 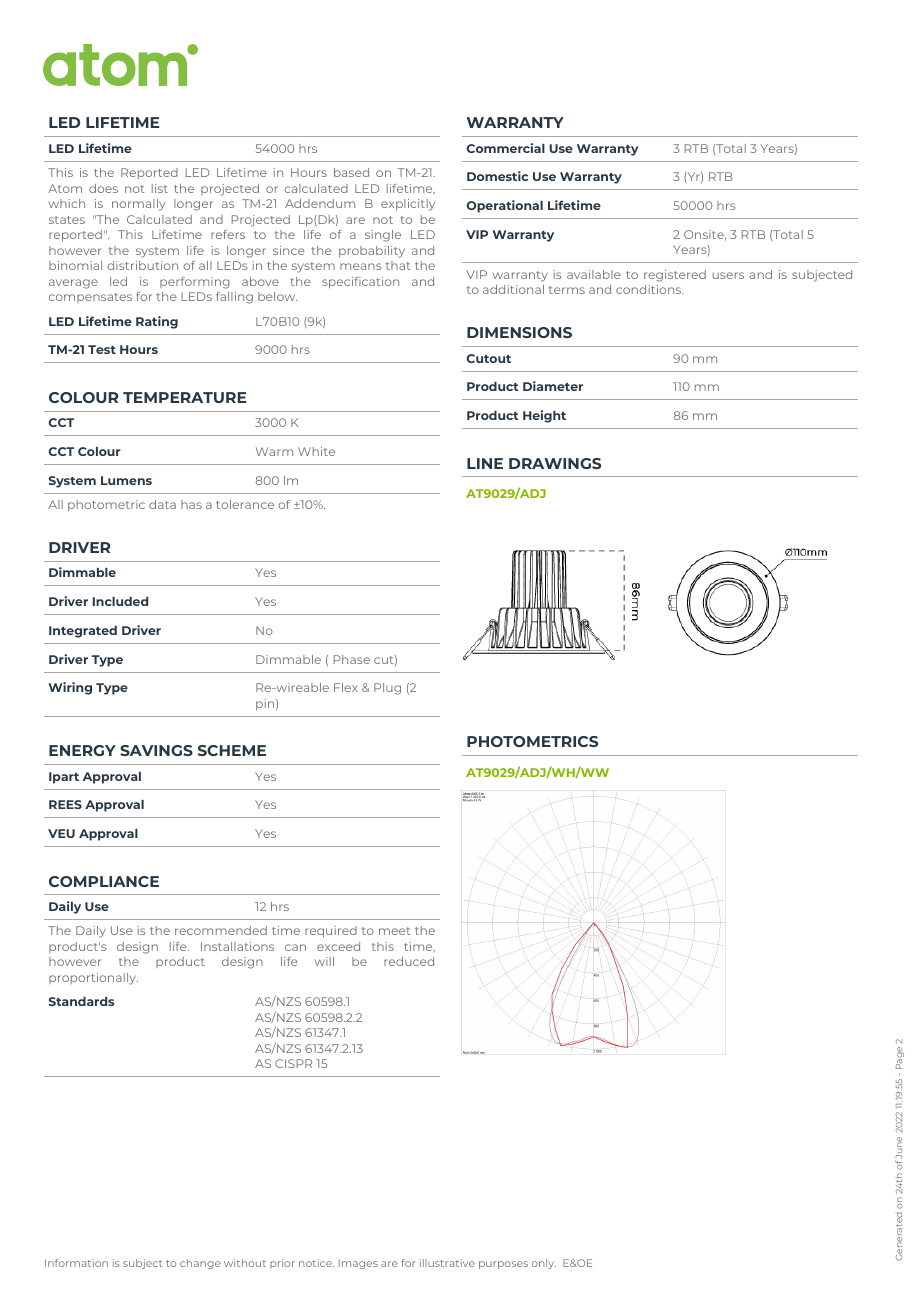 What do you see at coordinates (160, 188) in the document?
I see `list` at bounding box center [160, 188].
